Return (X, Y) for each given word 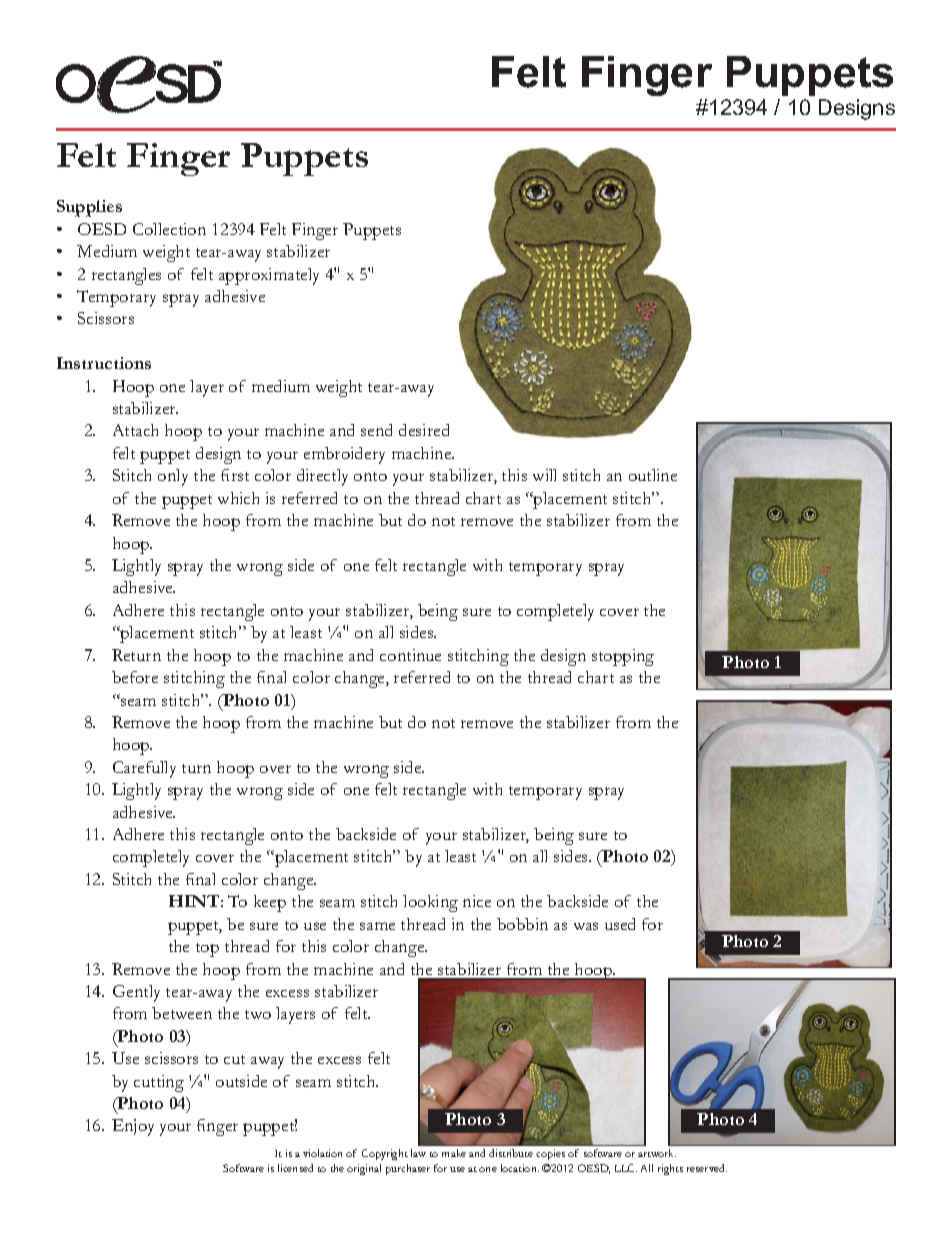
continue (410, 655)
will (544, 475)
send (376, 430)
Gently (136, 993)
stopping (623, 657)
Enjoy (133, 1127)
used (620, 924)
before (135, 677)
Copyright (385, 1154)
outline (653, 475)
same (377, 926)
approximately (269, 276)
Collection (169, 229)
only (173, 477)
